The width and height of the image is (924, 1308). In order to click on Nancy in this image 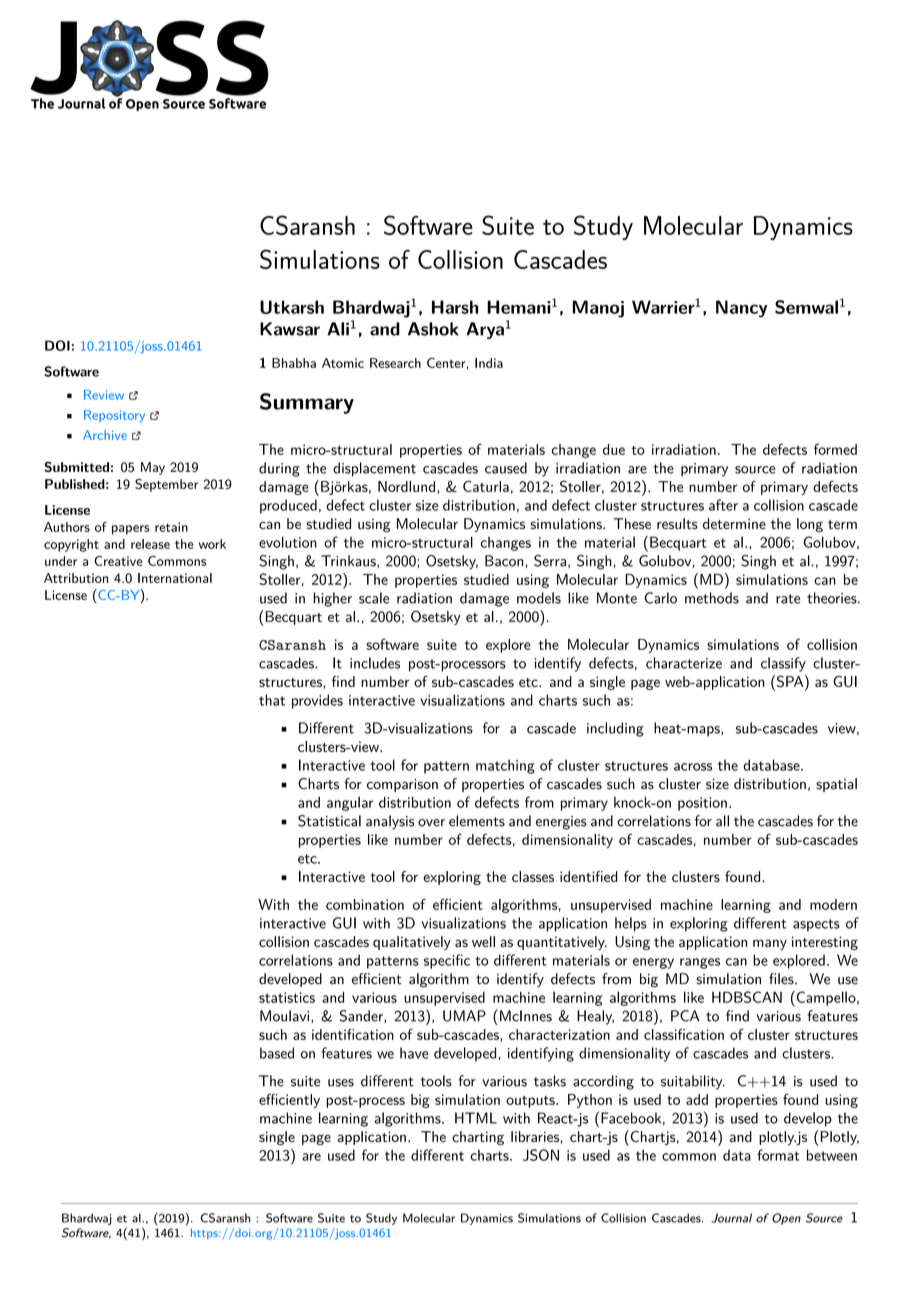, I will do `click(741, 309)`.
